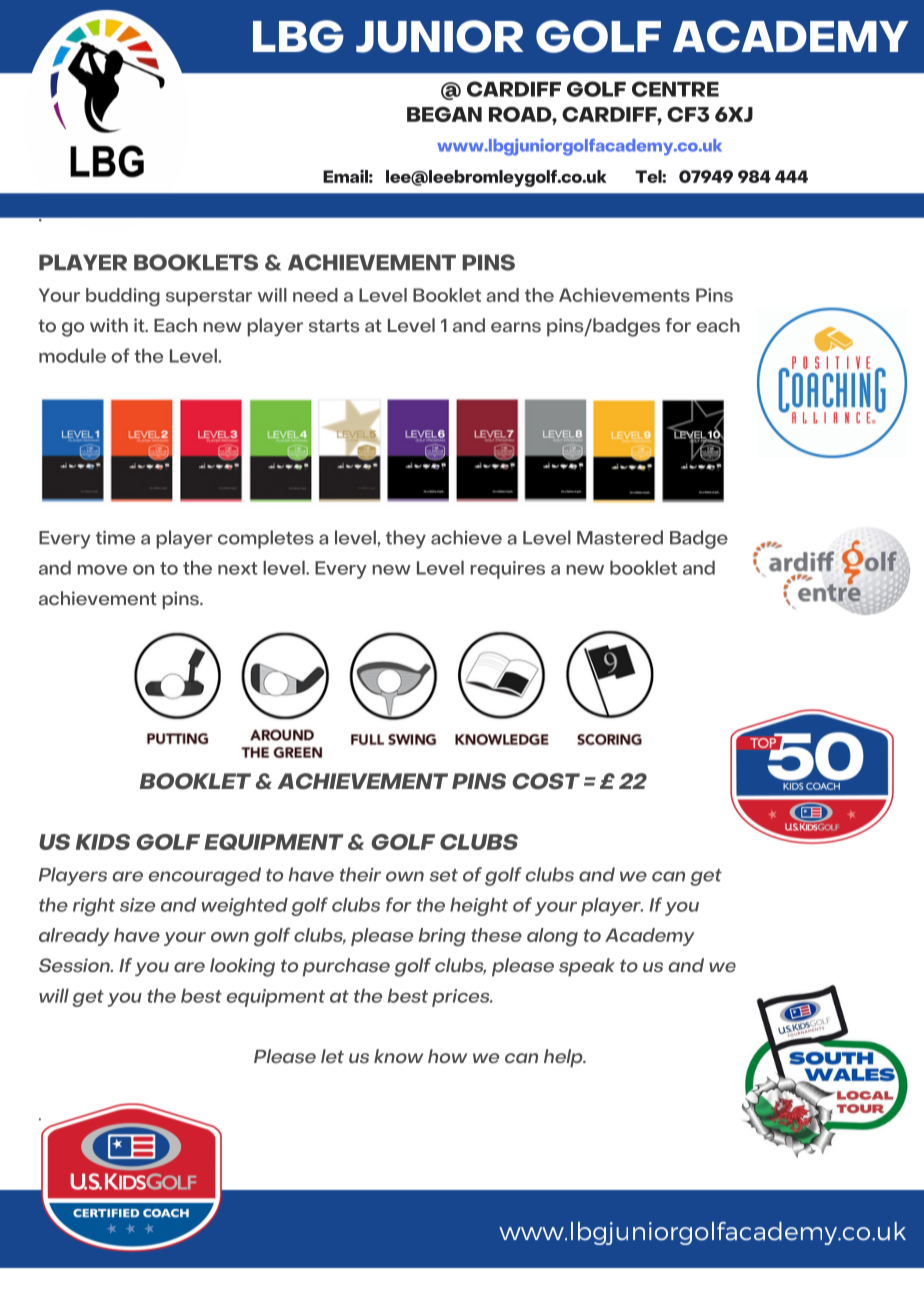 The height and width of the page is (1308, 924). I want to click on Mastered, so click(620, 537).
